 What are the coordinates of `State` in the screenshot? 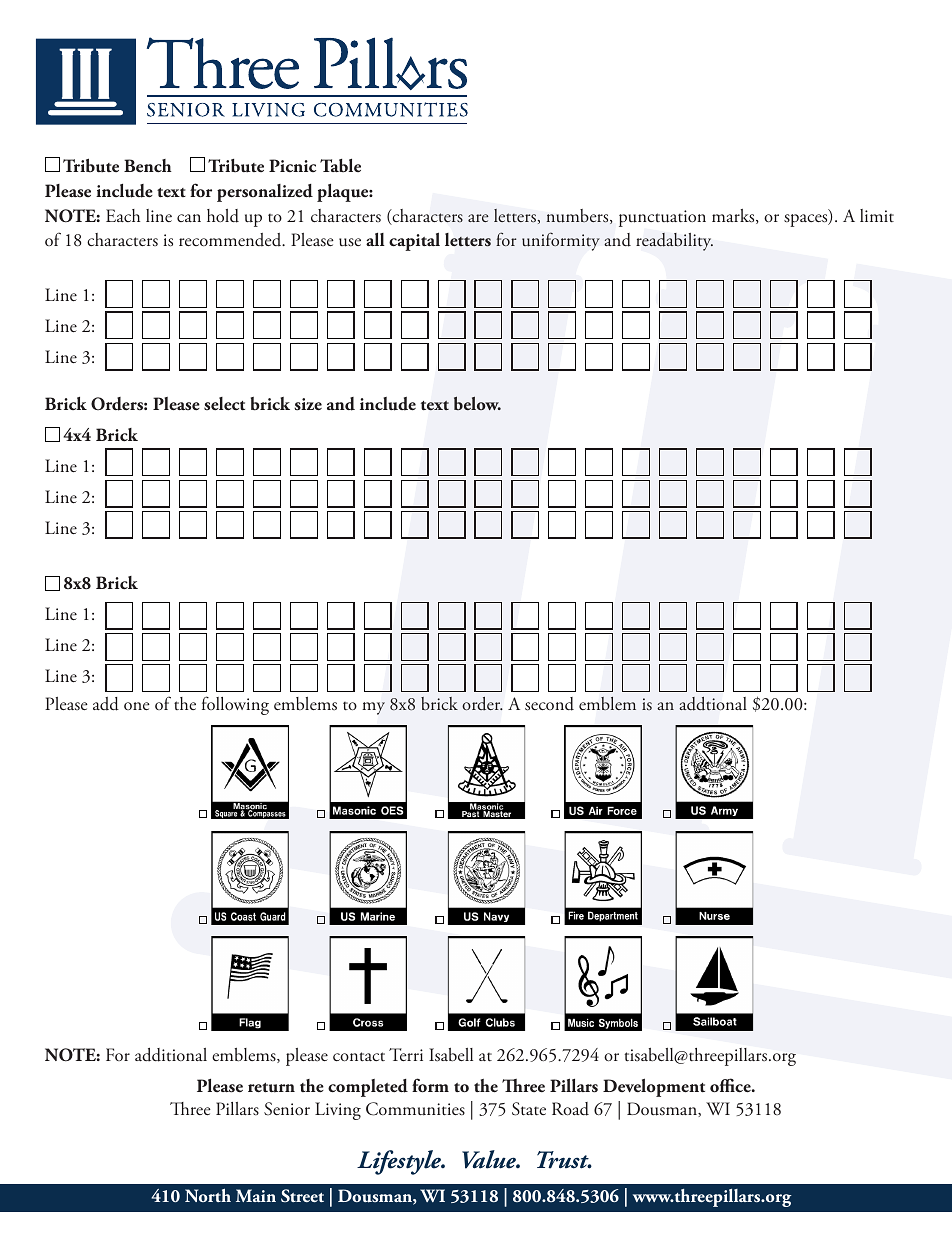 It's located at (529, 1109).
